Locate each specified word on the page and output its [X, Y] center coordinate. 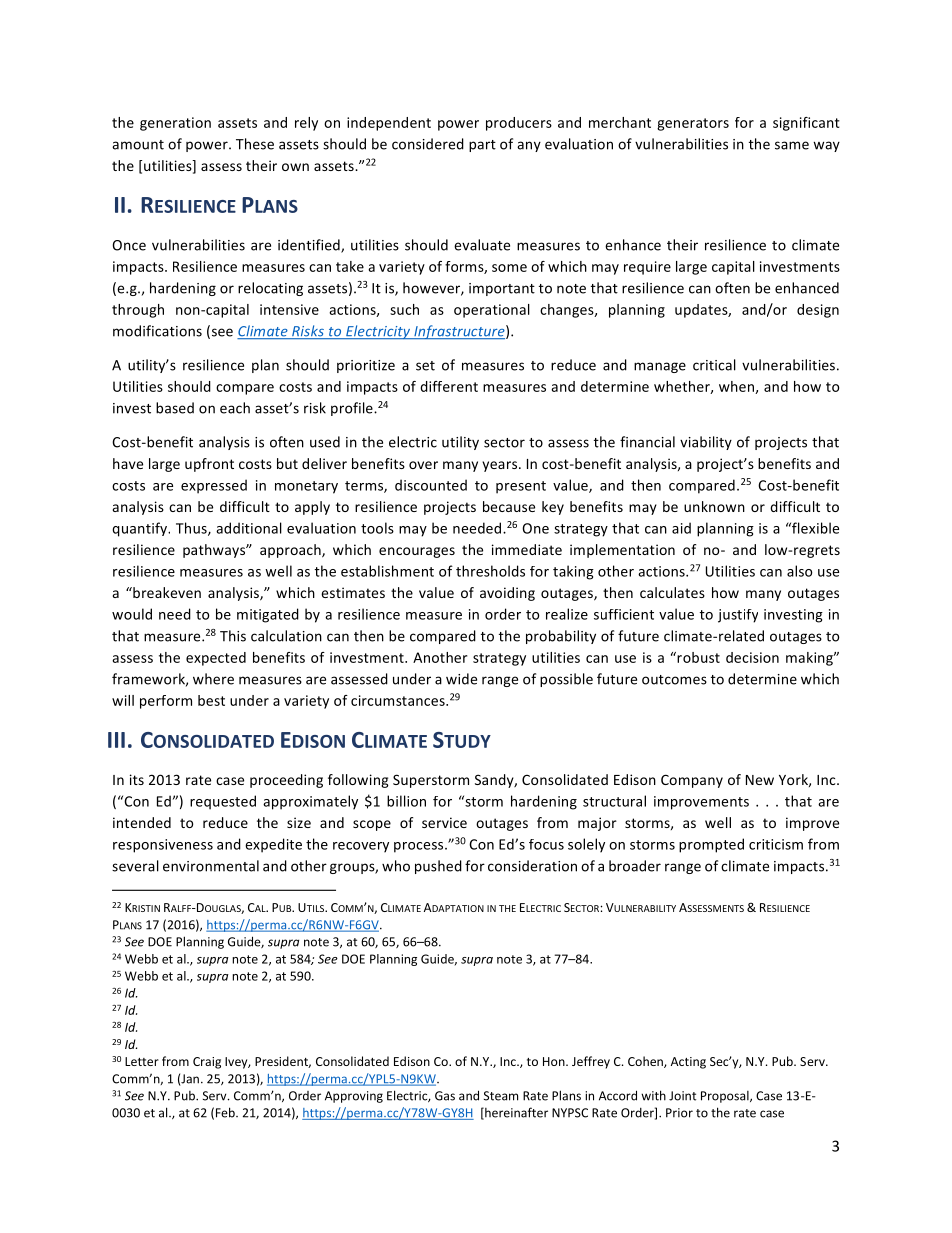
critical [714, 365]
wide [461, 679]
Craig [207, 1063]
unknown [714, 506]
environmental [211, 866]
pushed [438, 867]
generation [175, 124]
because [509, 506]
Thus [192, 529]
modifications [157, 331]
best [211, 700]
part [482, 146]
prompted [711, 845]
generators [693, 124]
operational [492, 311]
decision [752, 657]
